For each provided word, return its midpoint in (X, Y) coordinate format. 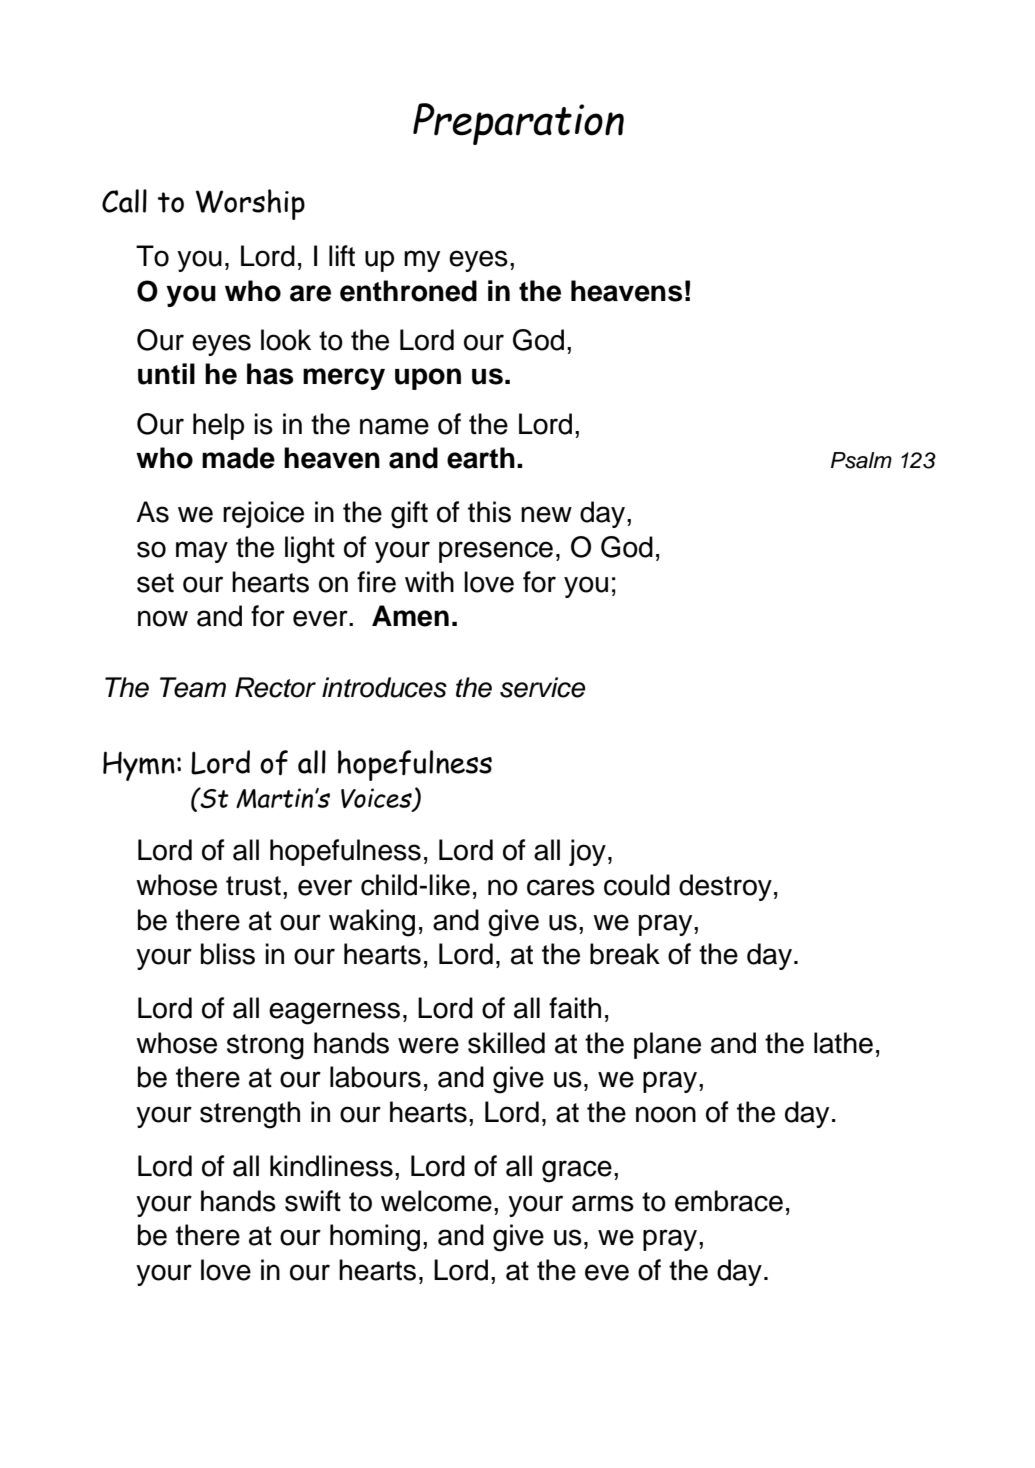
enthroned (408, 291)
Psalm (861, 460)
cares (561, 887)
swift (313, 1201)
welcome (436, 1201)
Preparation (518, 124)
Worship (250, 204)
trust (253, 886)
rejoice (263, 514)
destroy (725, 887)
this (489, 512)
